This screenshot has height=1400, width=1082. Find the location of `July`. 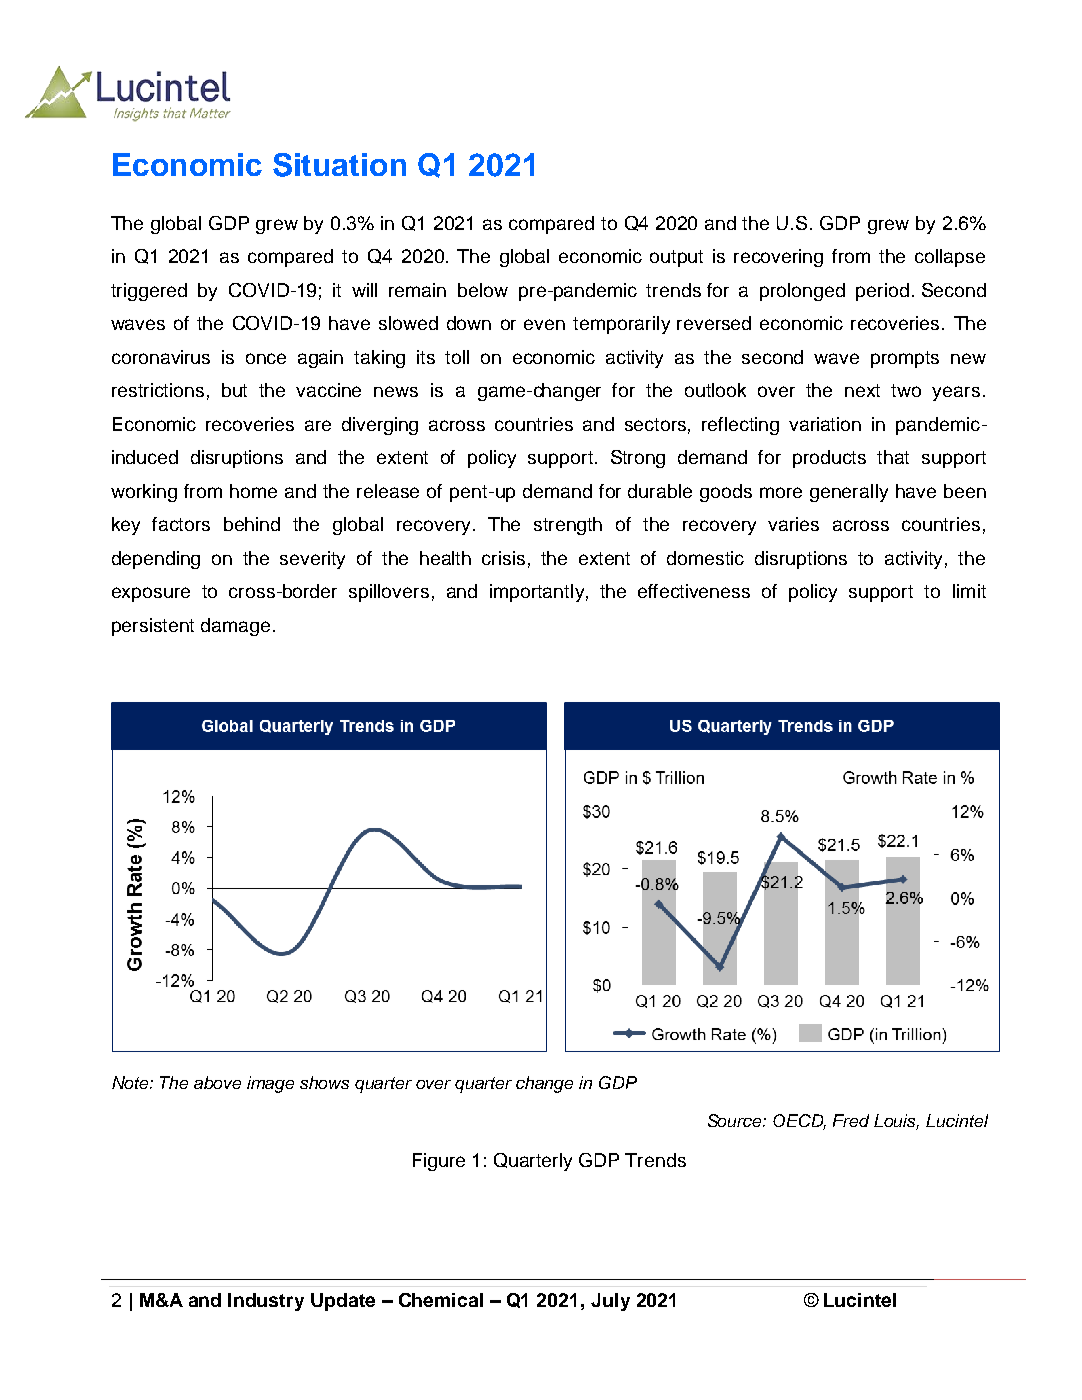

July is located at coordinates (610, 1302).
